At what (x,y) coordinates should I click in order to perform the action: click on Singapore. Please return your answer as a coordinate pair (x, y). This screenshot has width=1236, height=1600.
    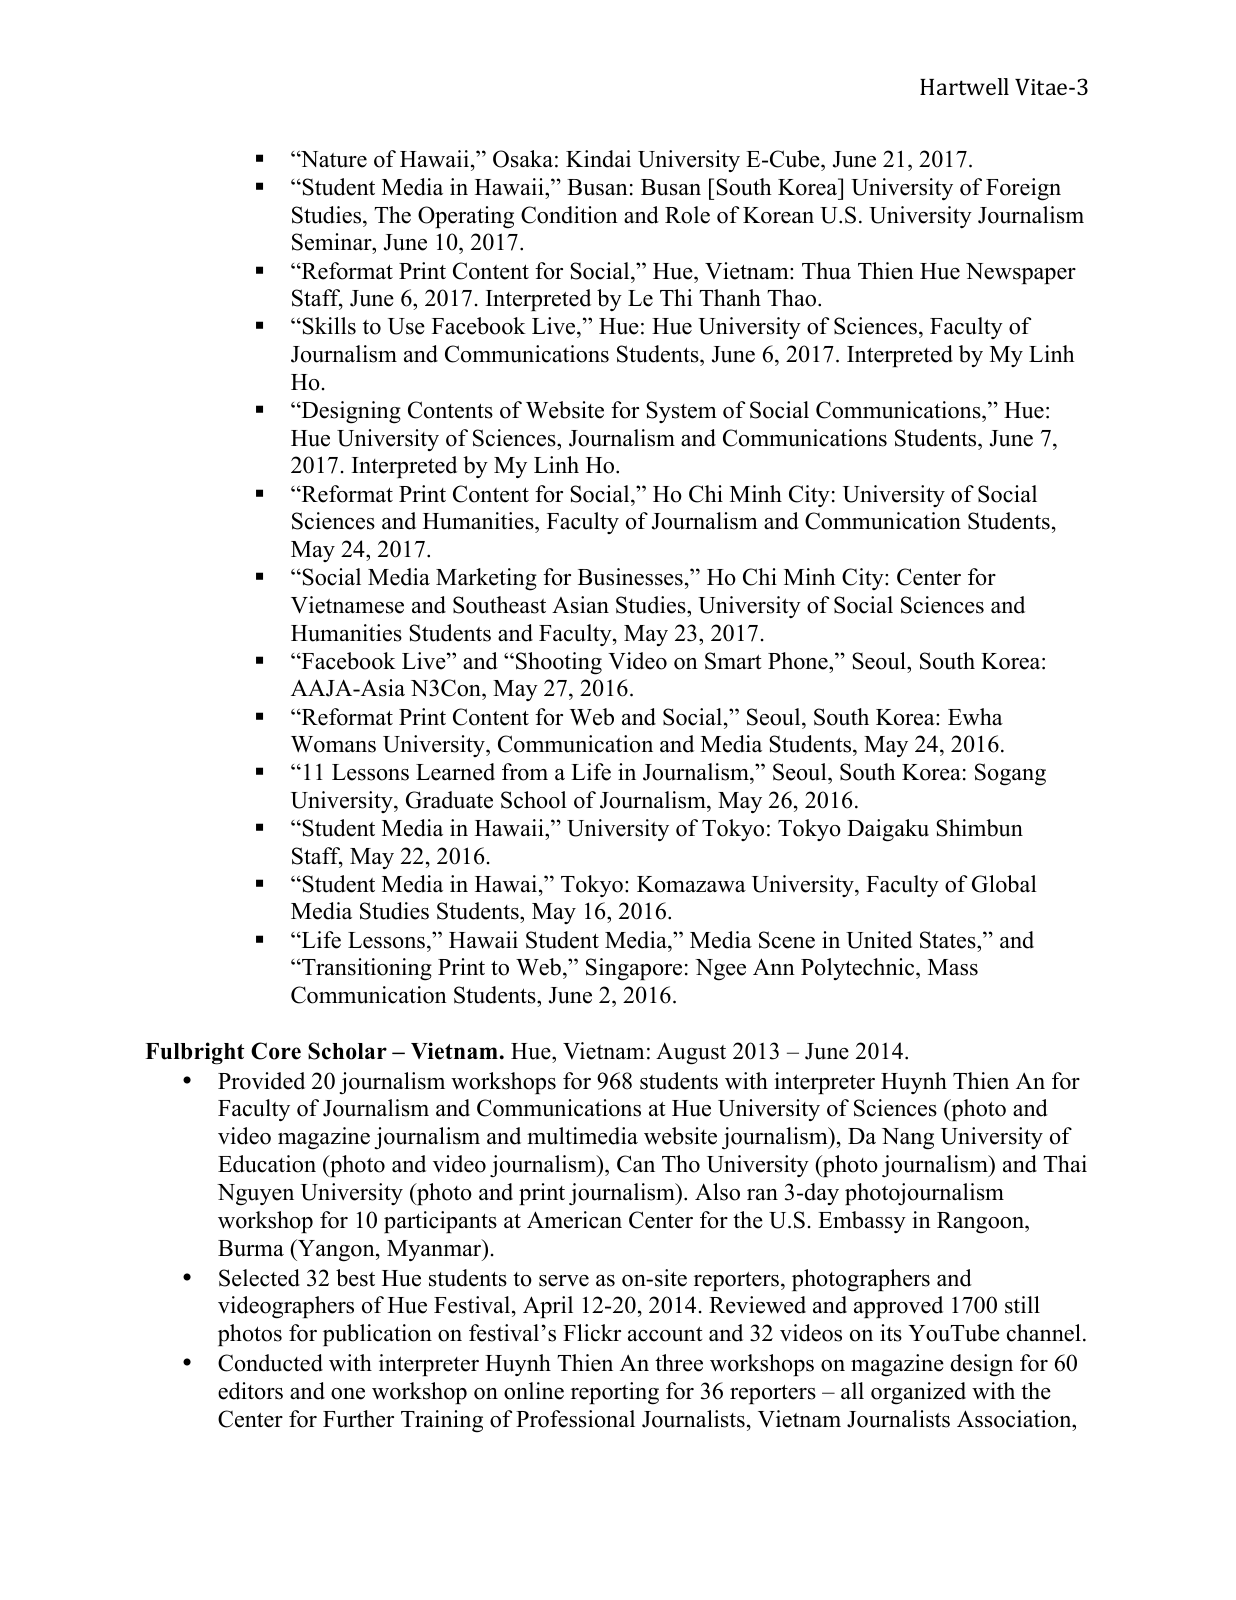
    Looking at the image, I should click on (634, 969).
